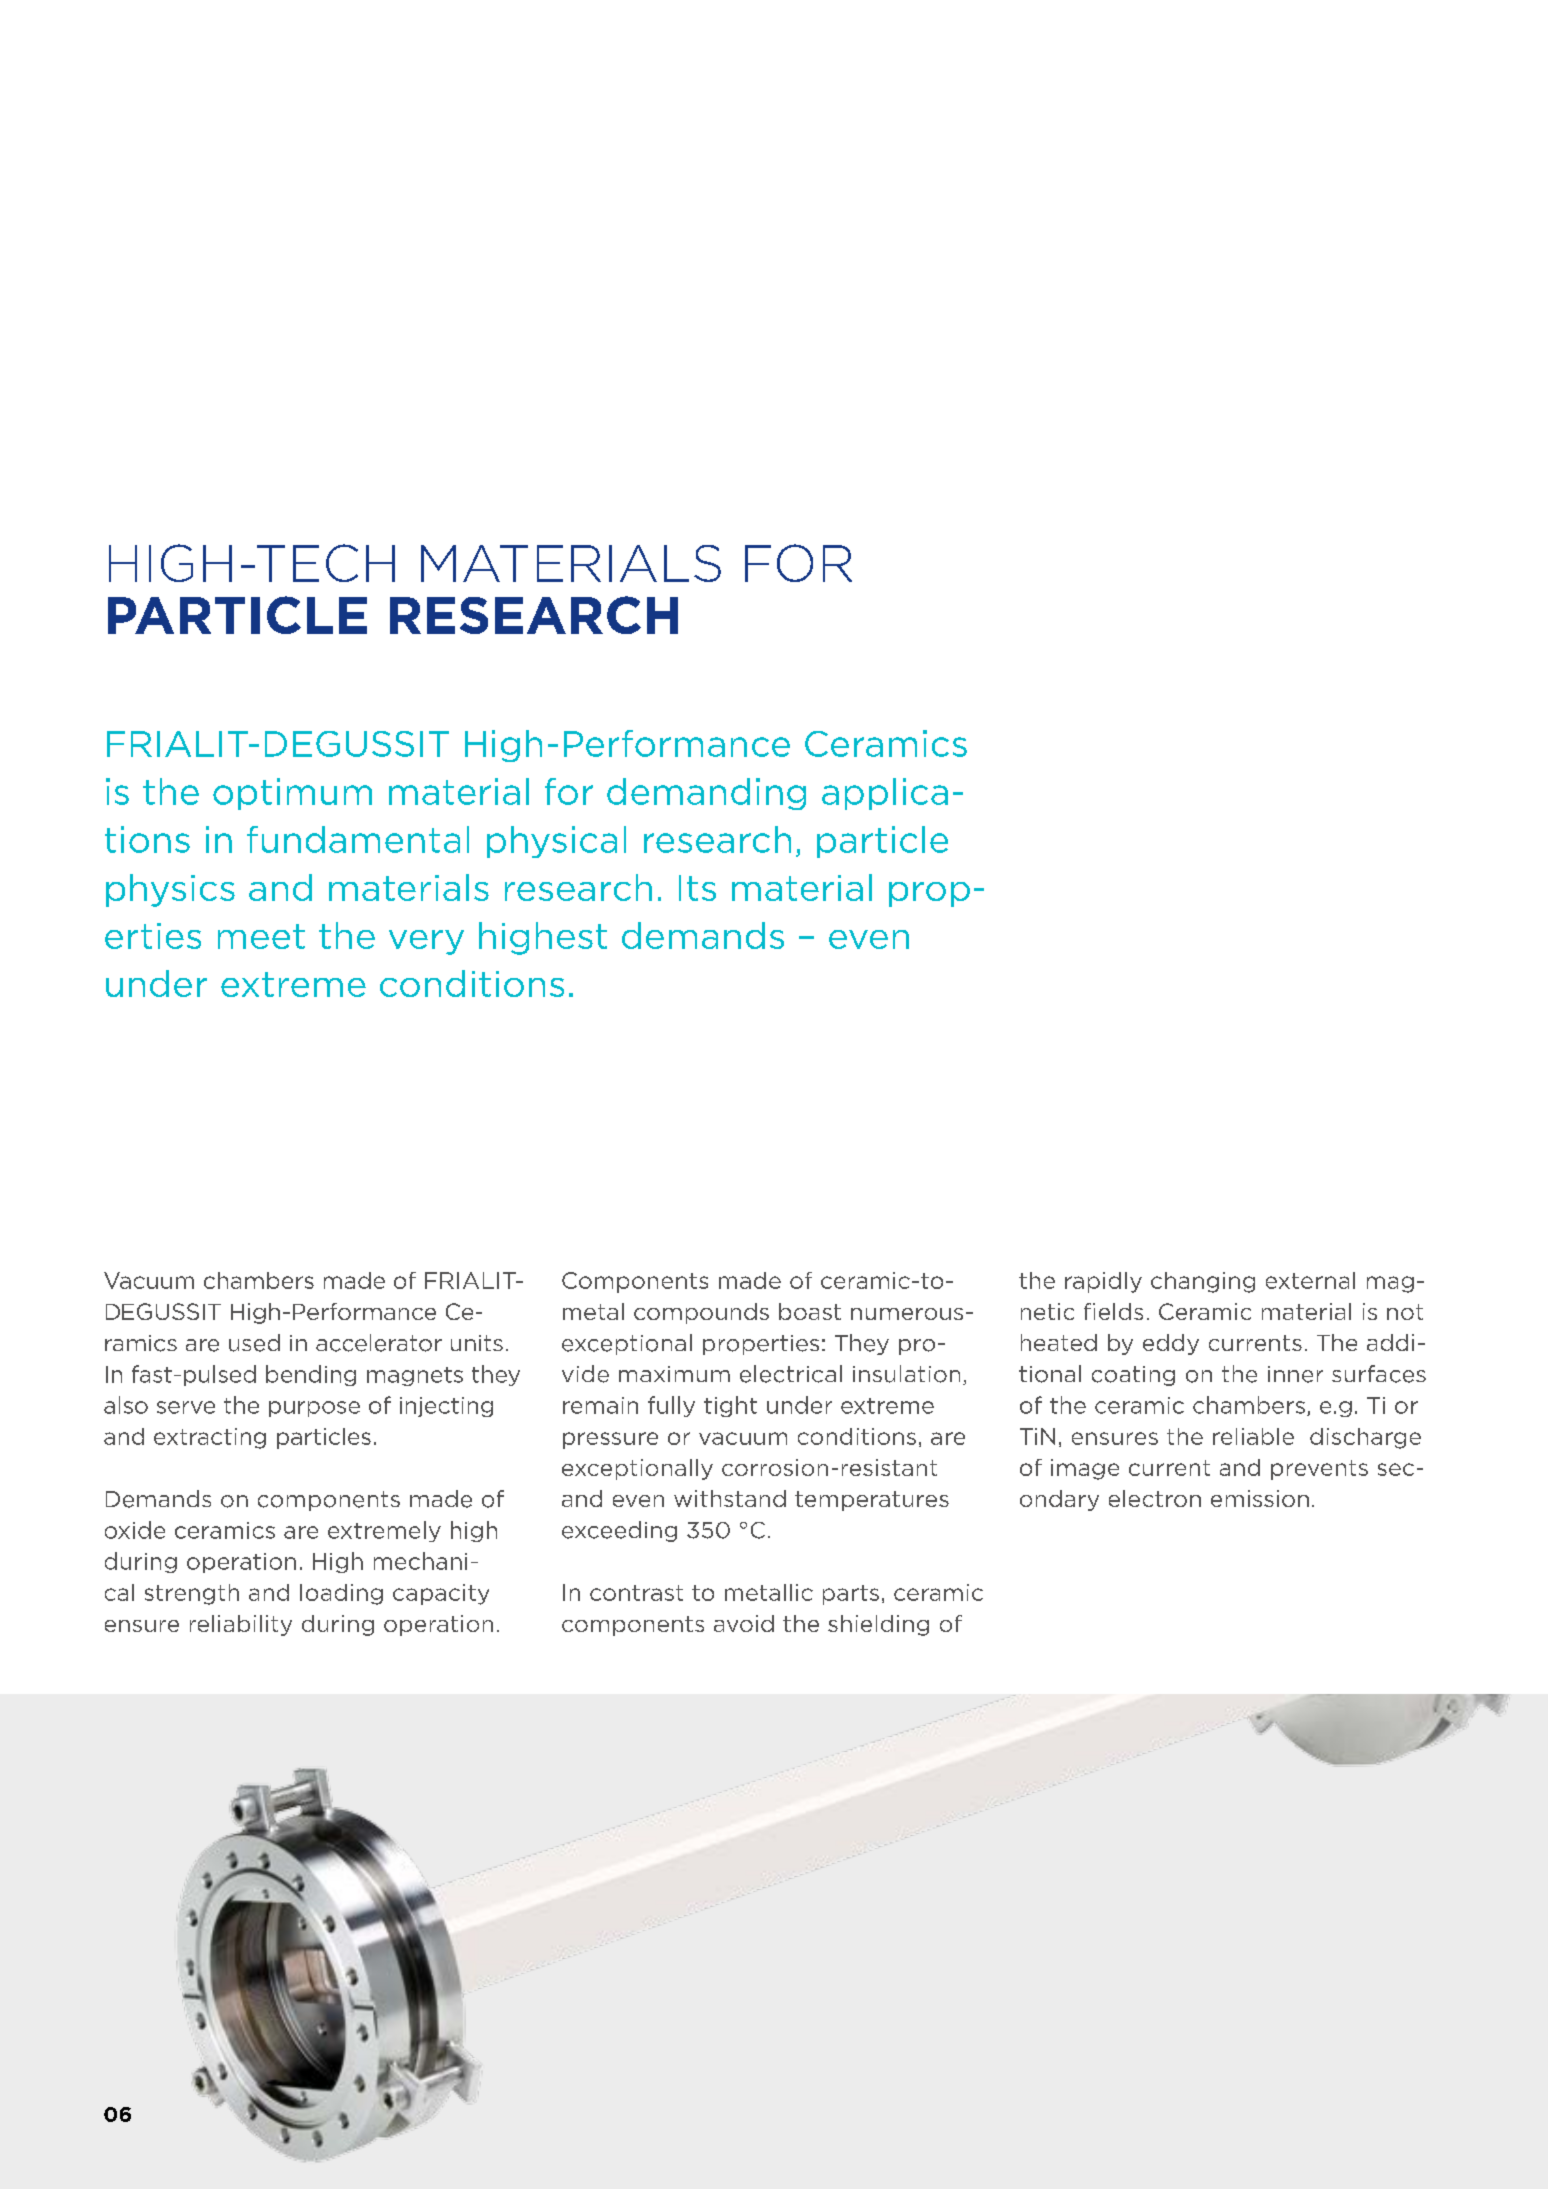 The width and height of the document is (1548, 2189). What do you see at coordinates (341, 1594) in the document?
I see `loading` at bounding box center [341, 1594].
